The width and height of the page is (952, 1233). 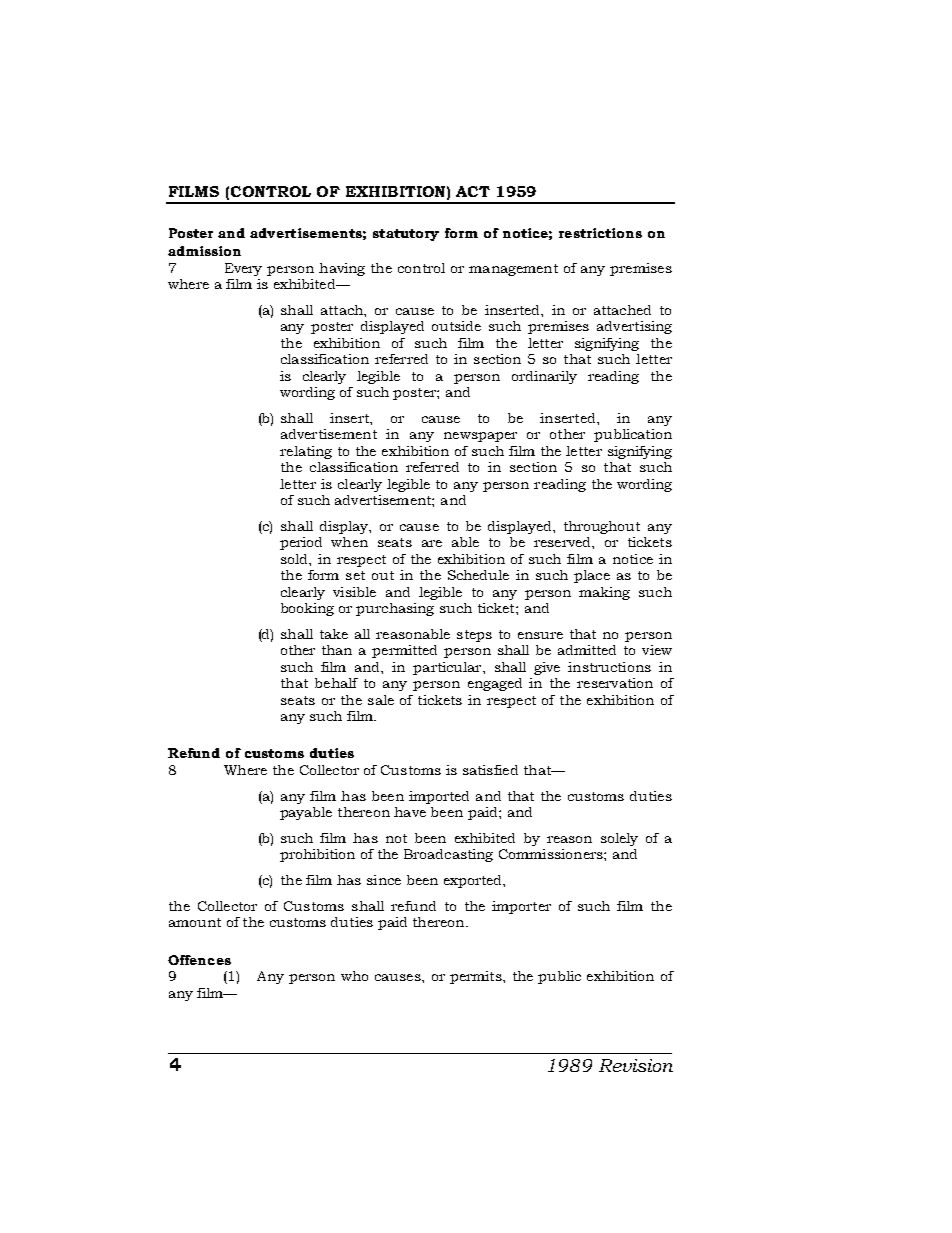 What do you see at coordinates (406, 235) in the page?
I see `statutory` at bounding box center [406, 235].
